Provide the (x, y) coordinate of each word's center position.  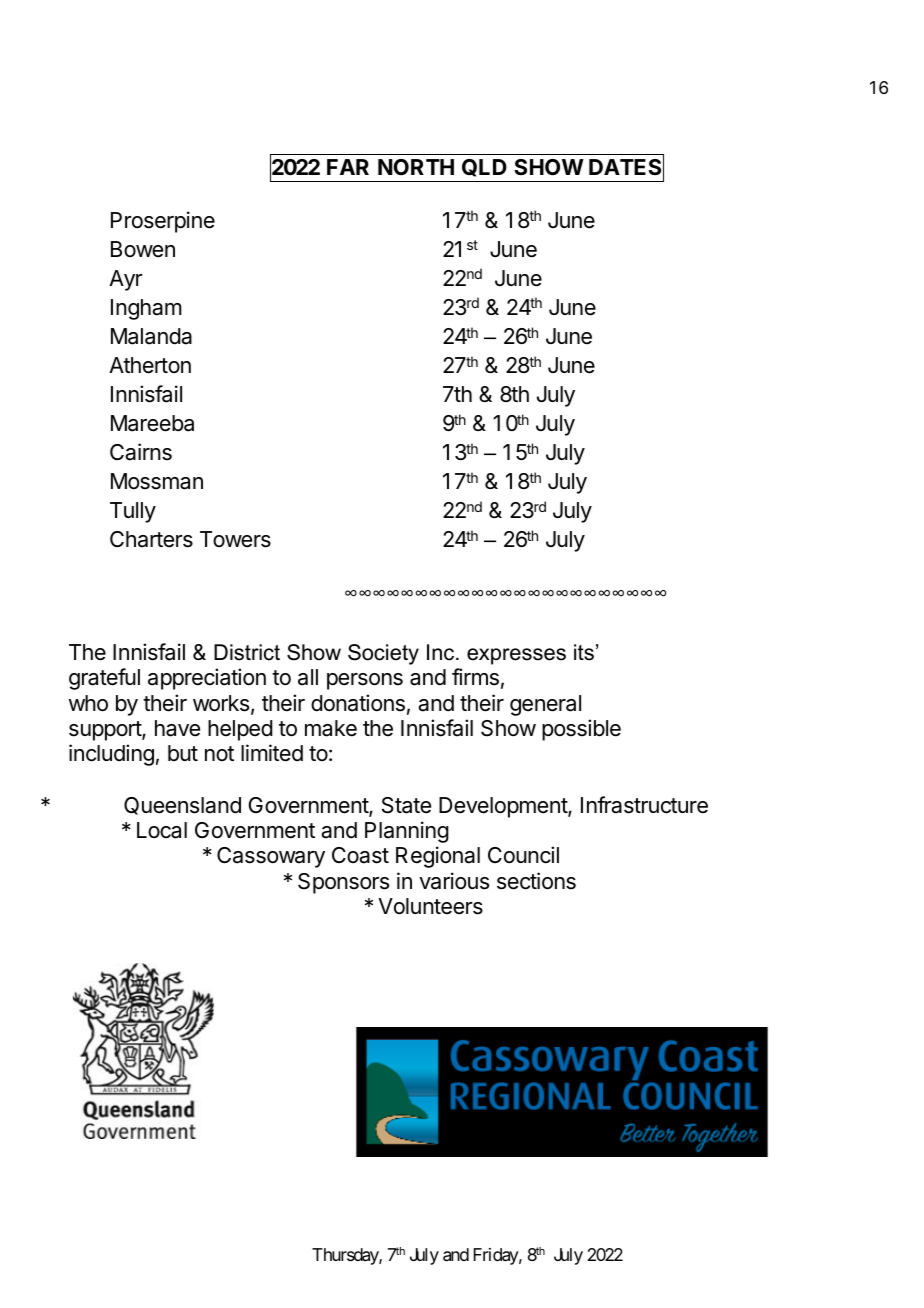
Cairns (141, 452)
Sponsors (343, 883)
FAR (348, 167)
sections (536, 881)
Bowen (143, 249)
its (584, 652)
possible (581, 730)
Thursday (346, 1256)
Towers (235, 539)
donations (358, 703)
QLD (484, 168)
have (177, 728)
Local (162, 830)
